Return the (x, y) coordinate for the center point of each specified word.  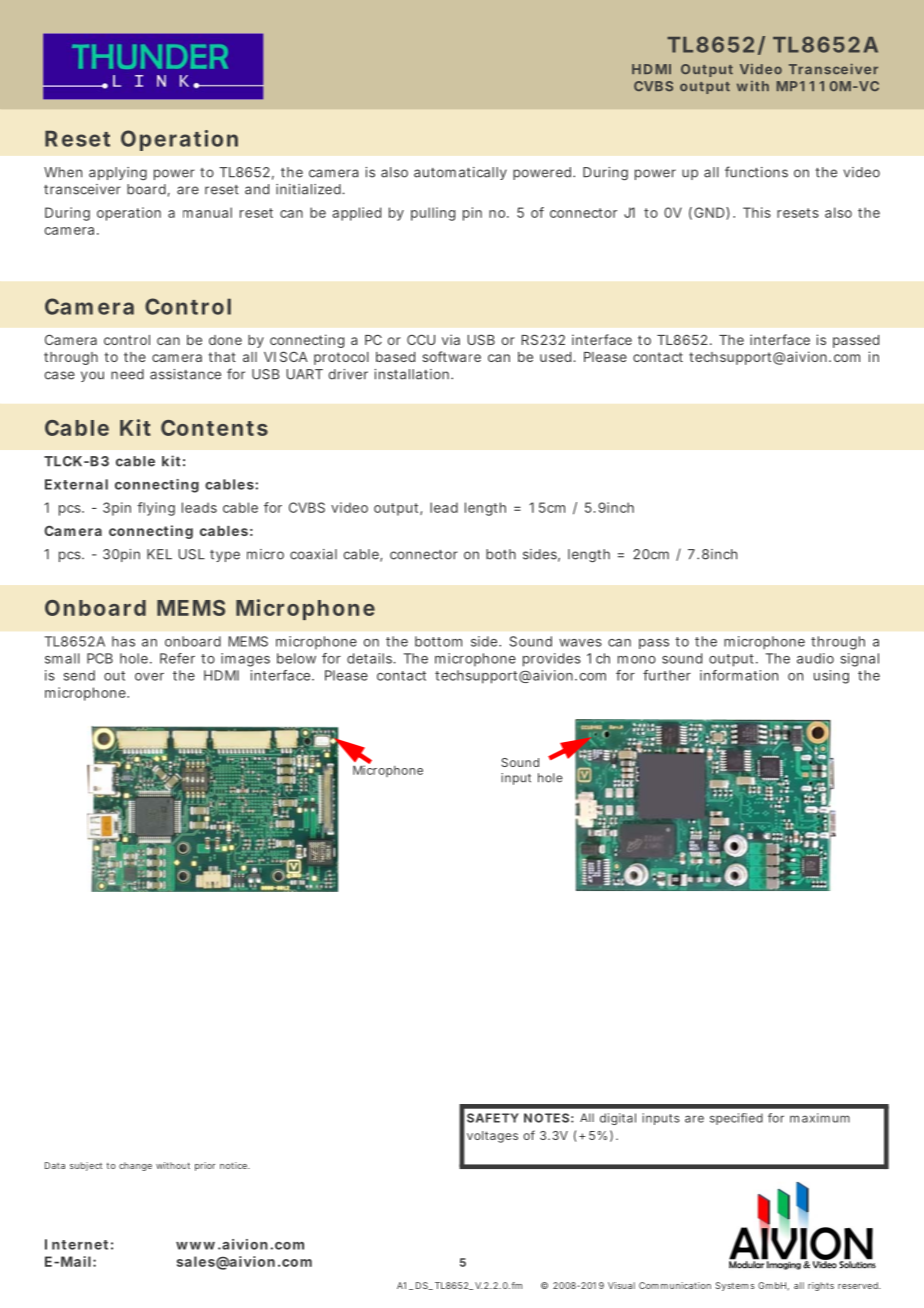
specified (736, 1119)
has (123, 641)
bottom (438, 641)
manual (207, 212)
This (757, 212)
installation (411, 374)
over (149, 677)
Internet (76, 1244)
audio (815, 658)
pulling (433, 214)
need (127, 374)
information (739, 675)
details (371, 658)
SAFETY (493, 1118)
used (555, 357)
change (135, 1166)
